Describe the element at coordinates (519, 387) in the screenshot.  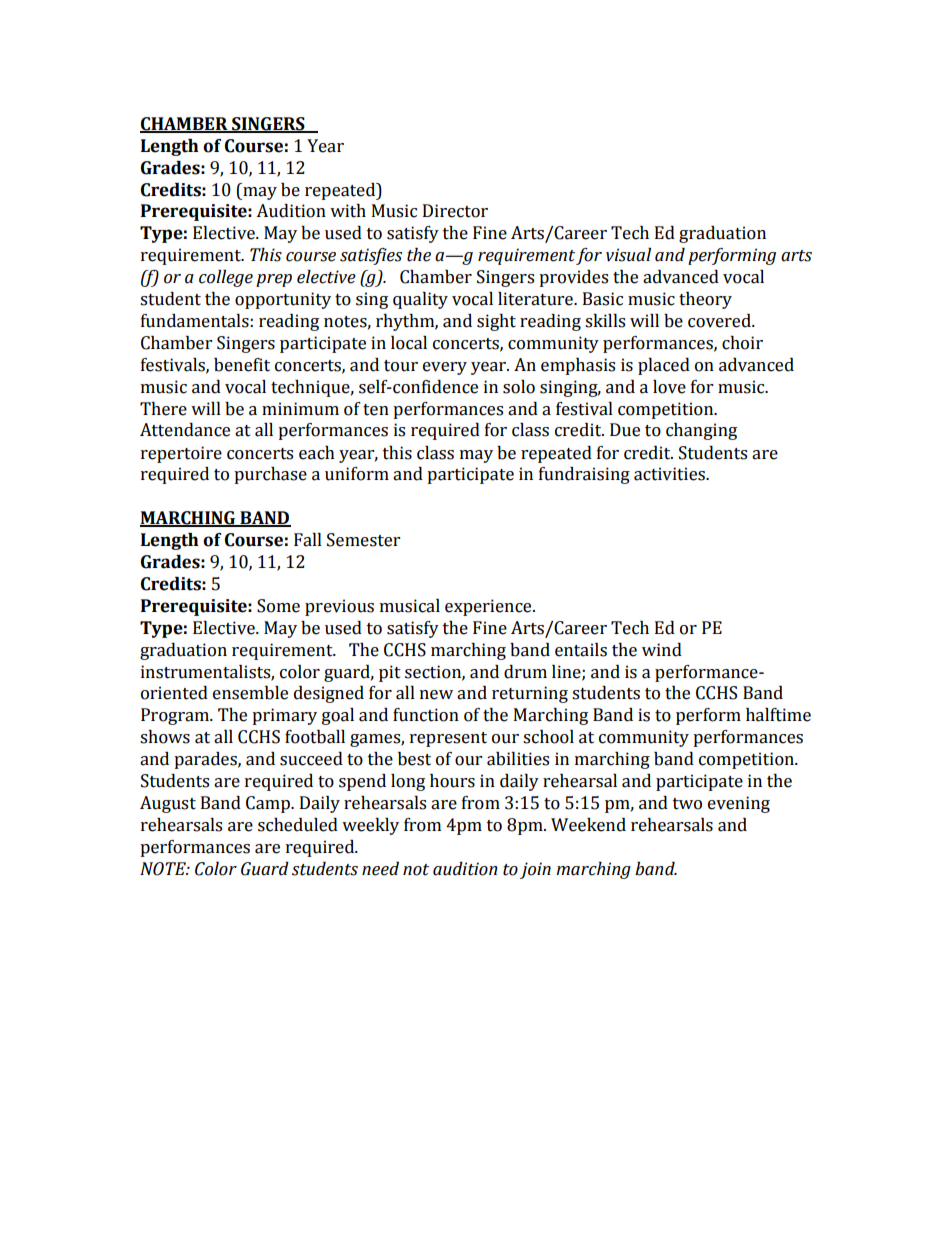
I see `solo` at that location.
